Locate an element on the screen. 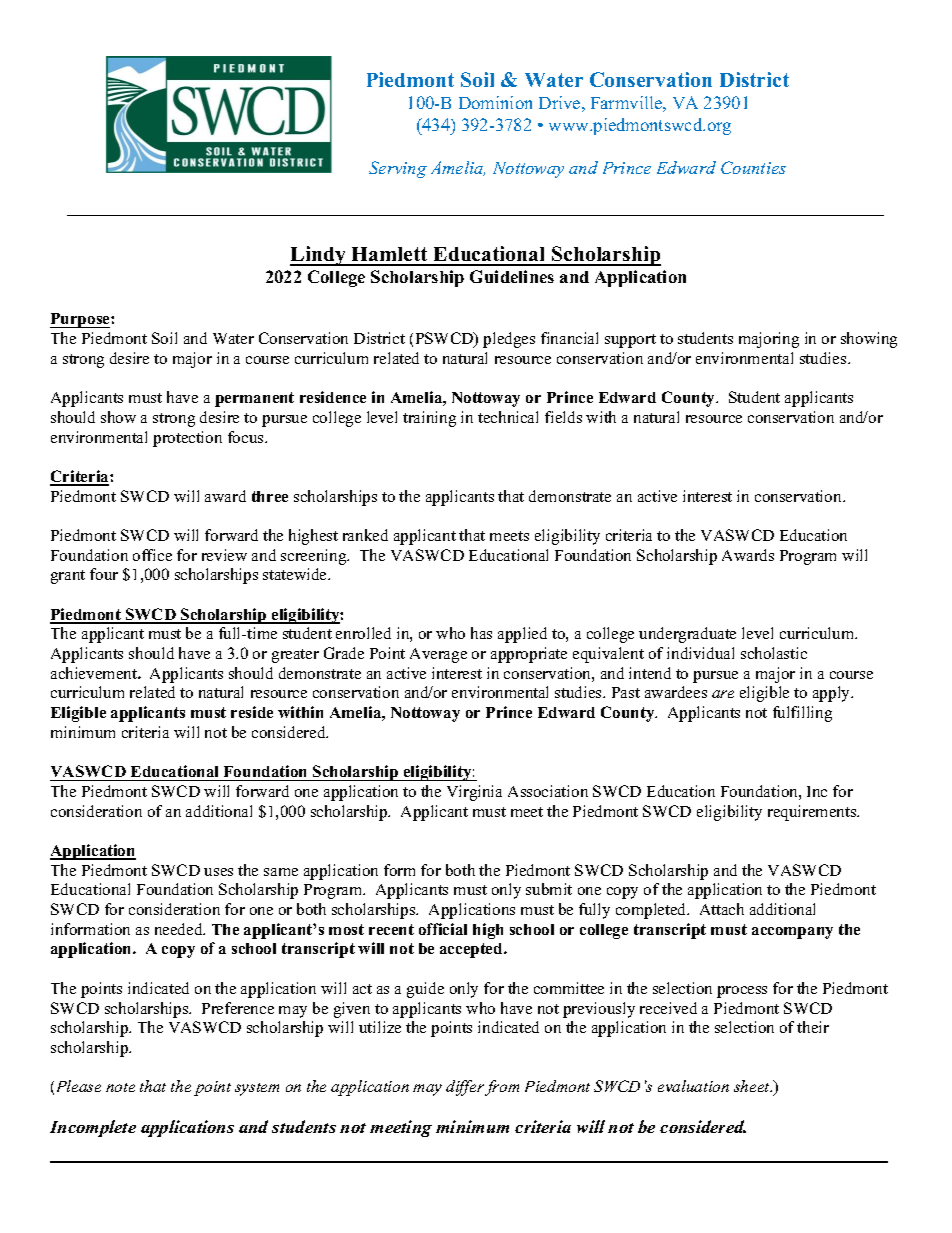  differ is located at coordinates (465, 1088).
